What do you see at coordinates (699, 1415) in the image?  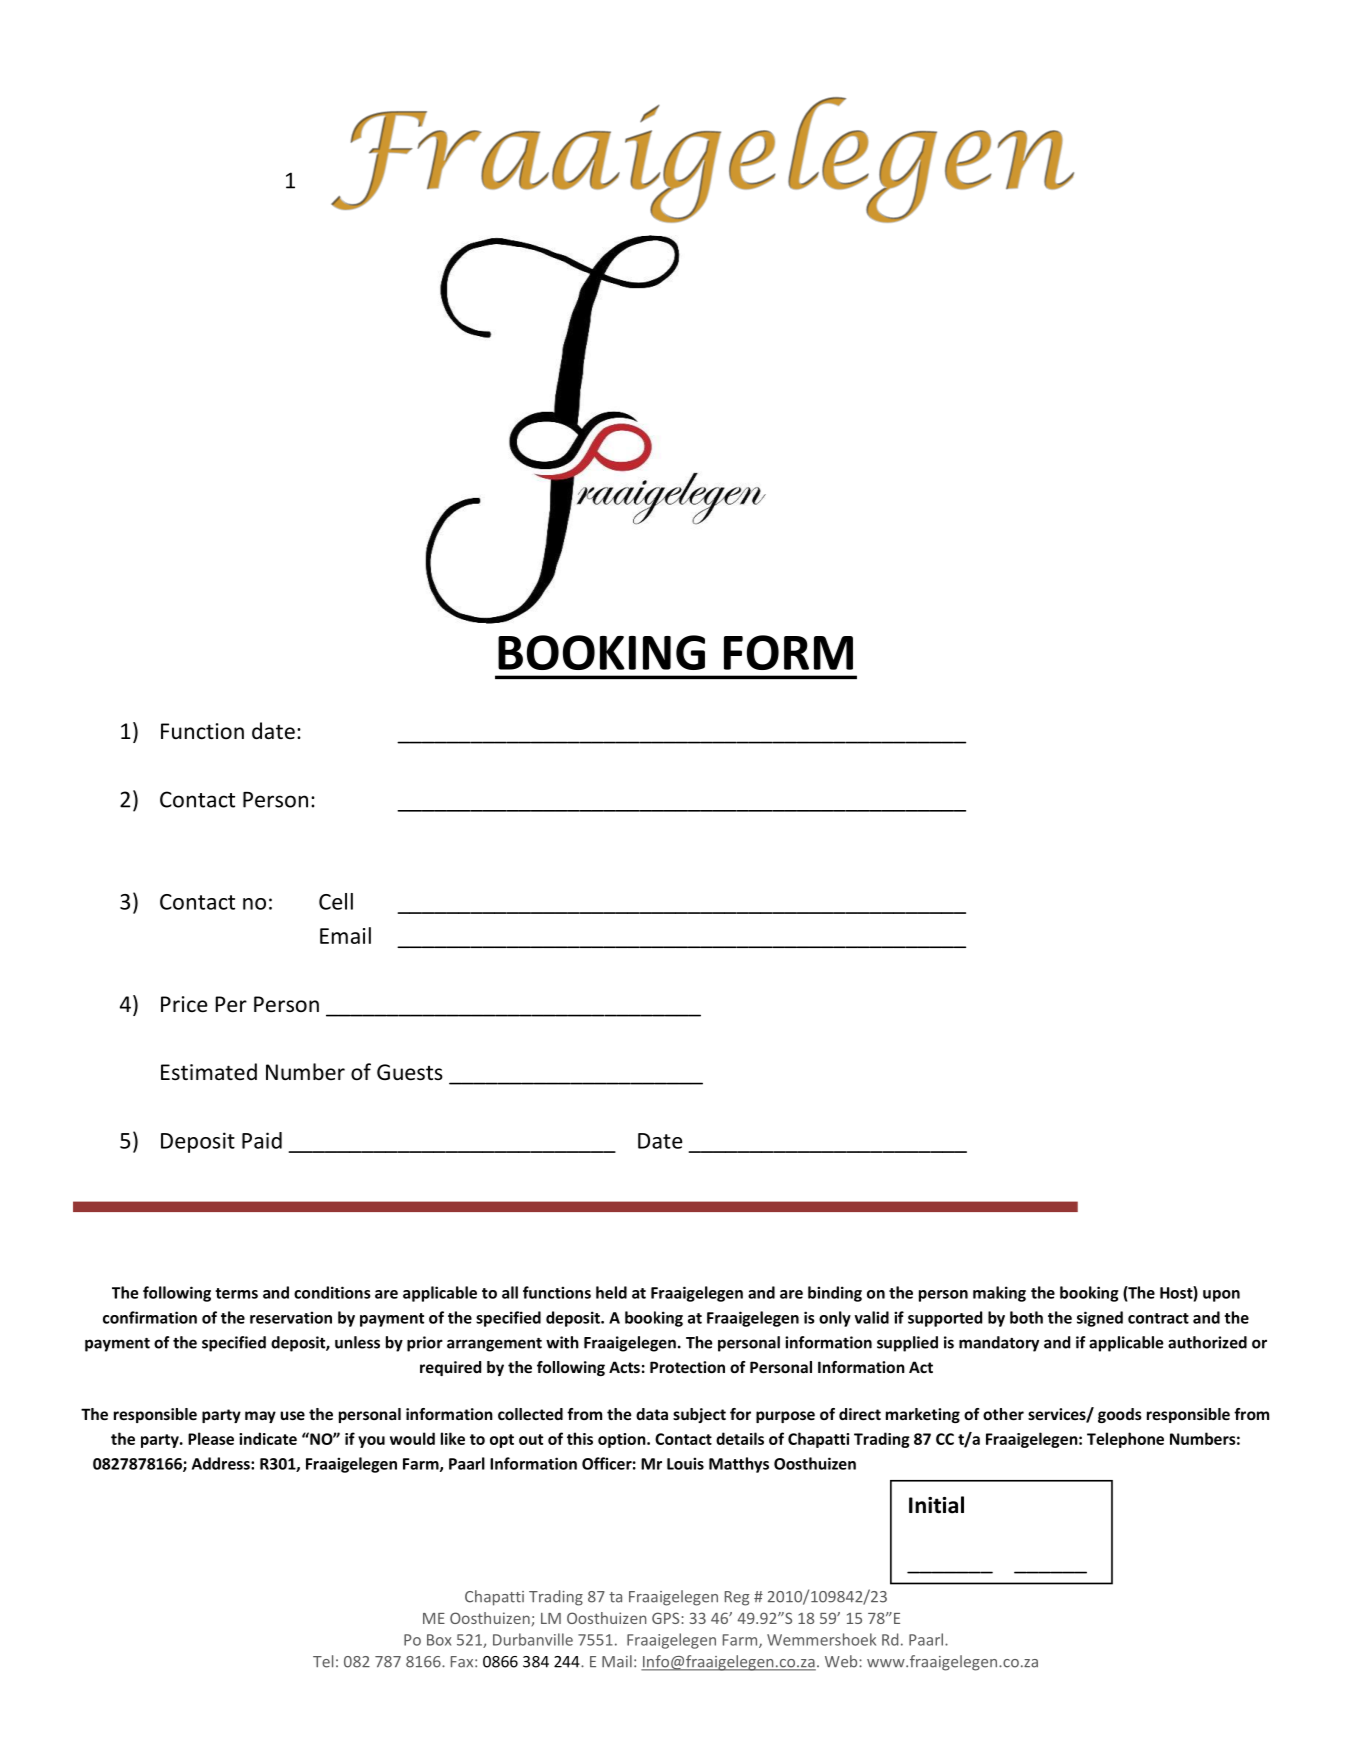 I see `subject` at bounding box center [699, 1415].
